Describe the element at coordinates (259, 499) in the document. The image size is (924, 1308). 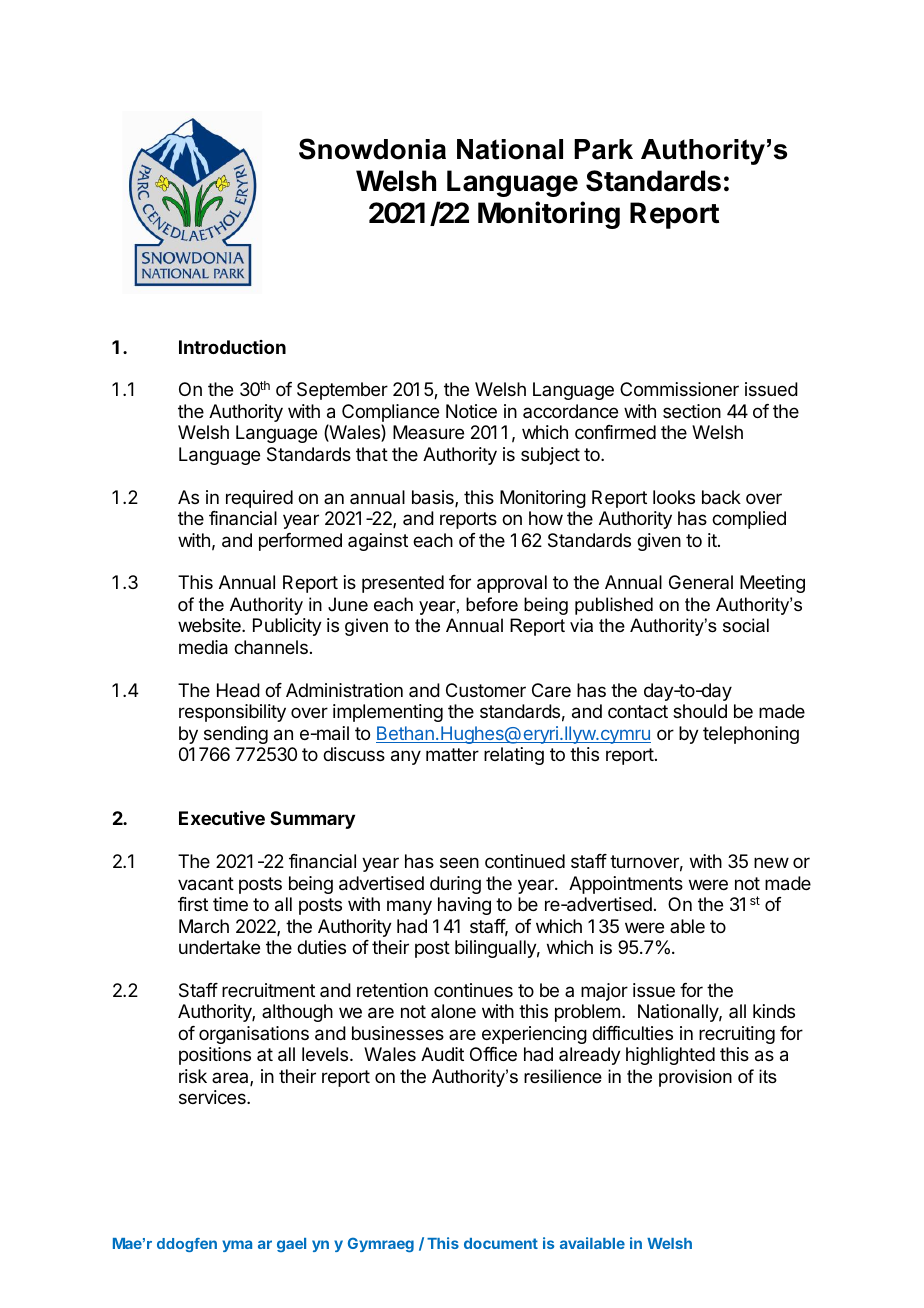
I see `required` at that location.
